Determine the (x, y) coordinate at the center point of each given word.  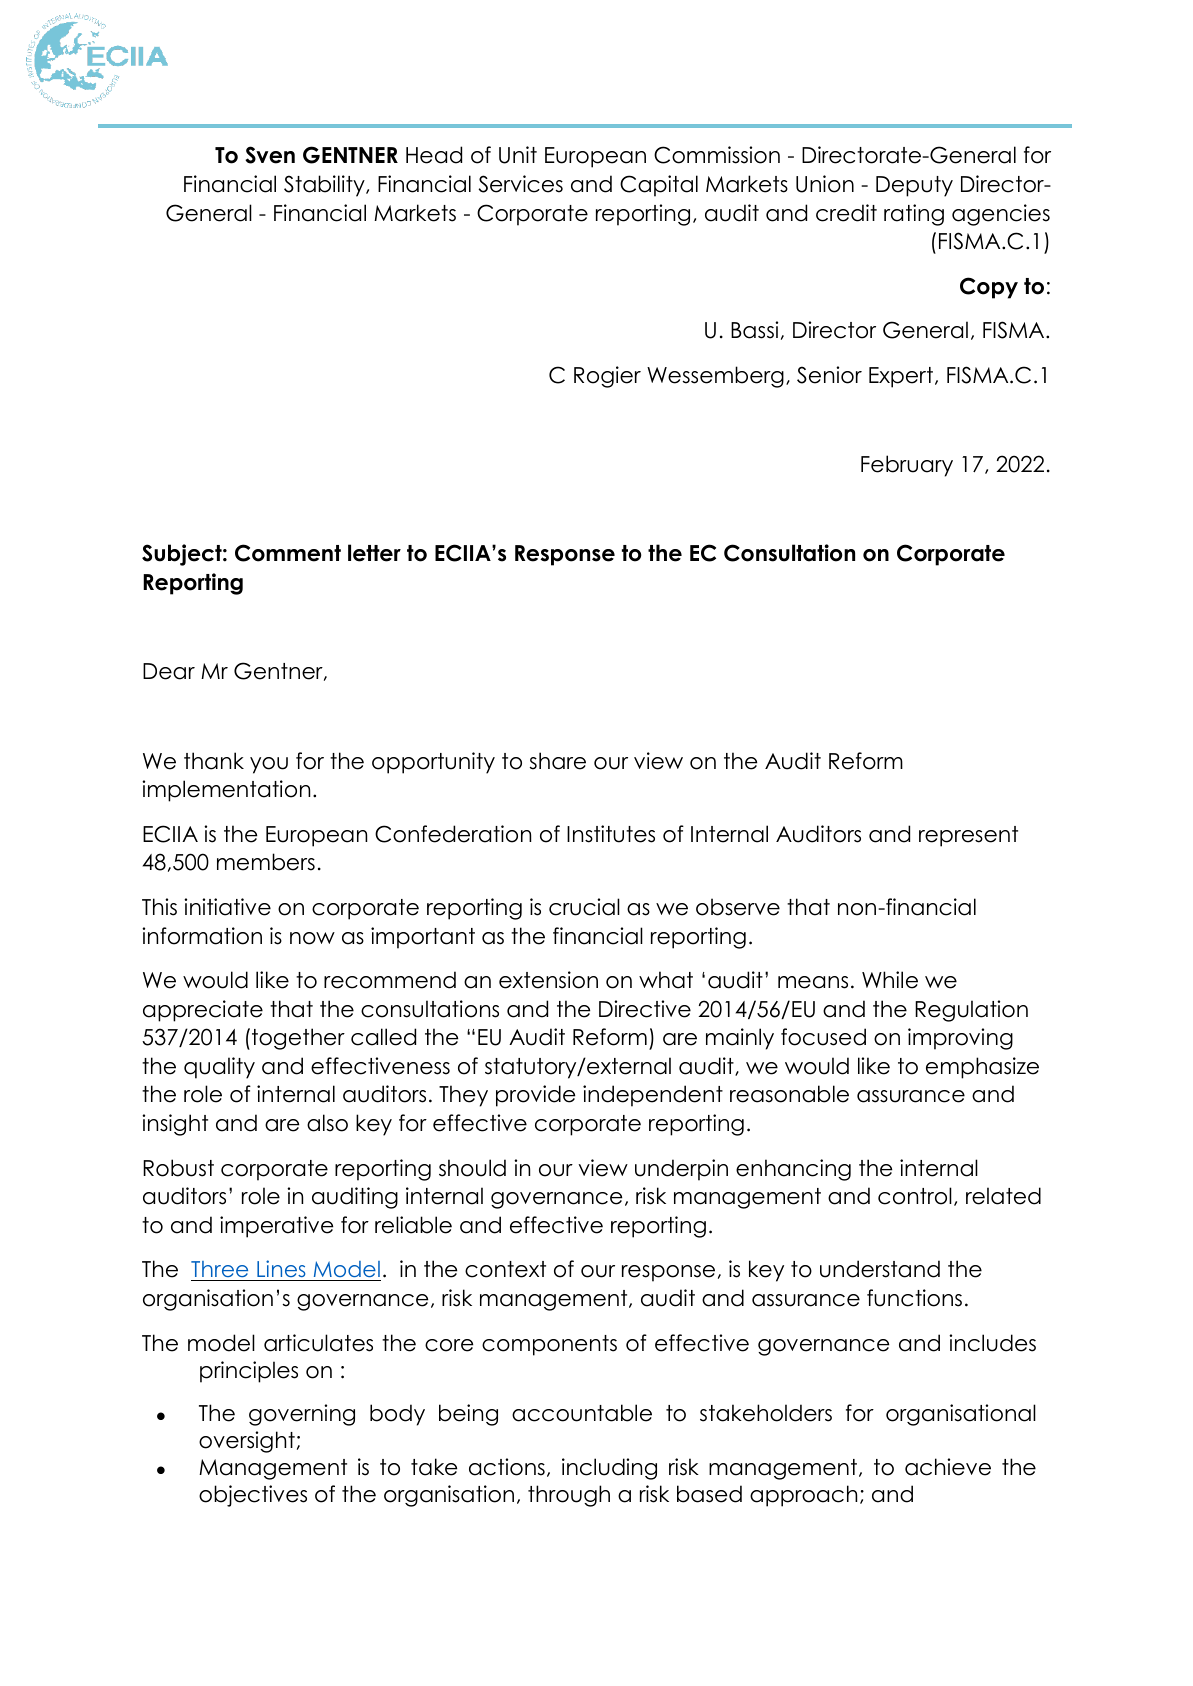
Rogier (607, 377)
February (907, 466)
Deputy (914, 186)
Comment (288, 553)
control (915, 1196)
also (327, 1123)
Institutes (611, 834)
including (609, 1469)
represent (968, 836)
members (266, 862)
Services (520, 184)
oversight (247, 1442)
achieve (948, 1467)
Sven (270, 155)
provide (535, 1096)
